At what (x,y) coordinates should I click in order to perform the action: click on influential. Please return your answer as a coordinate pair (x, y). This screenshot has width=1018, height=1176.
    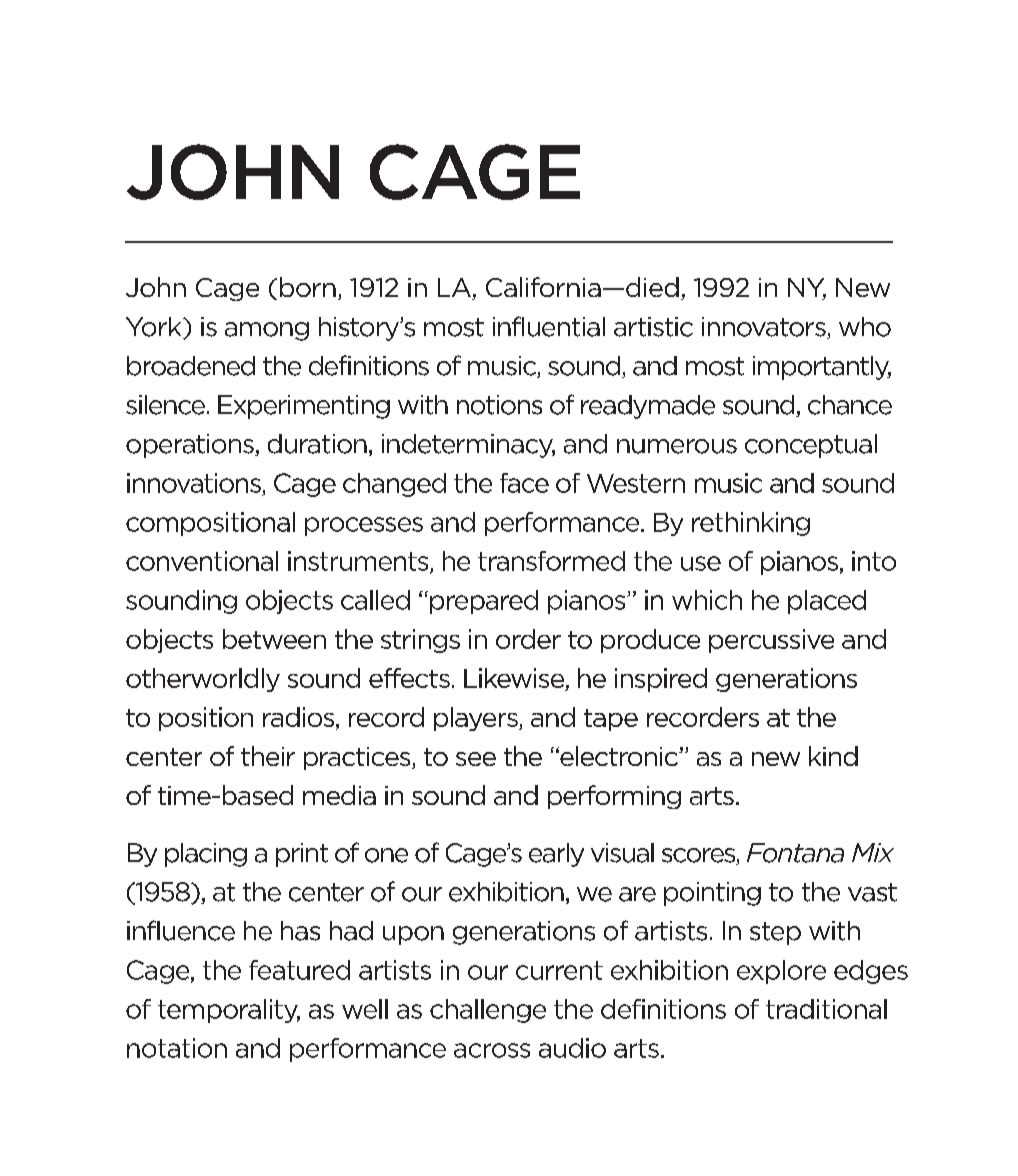
    Looking at the image, I should click on (549, 326).
